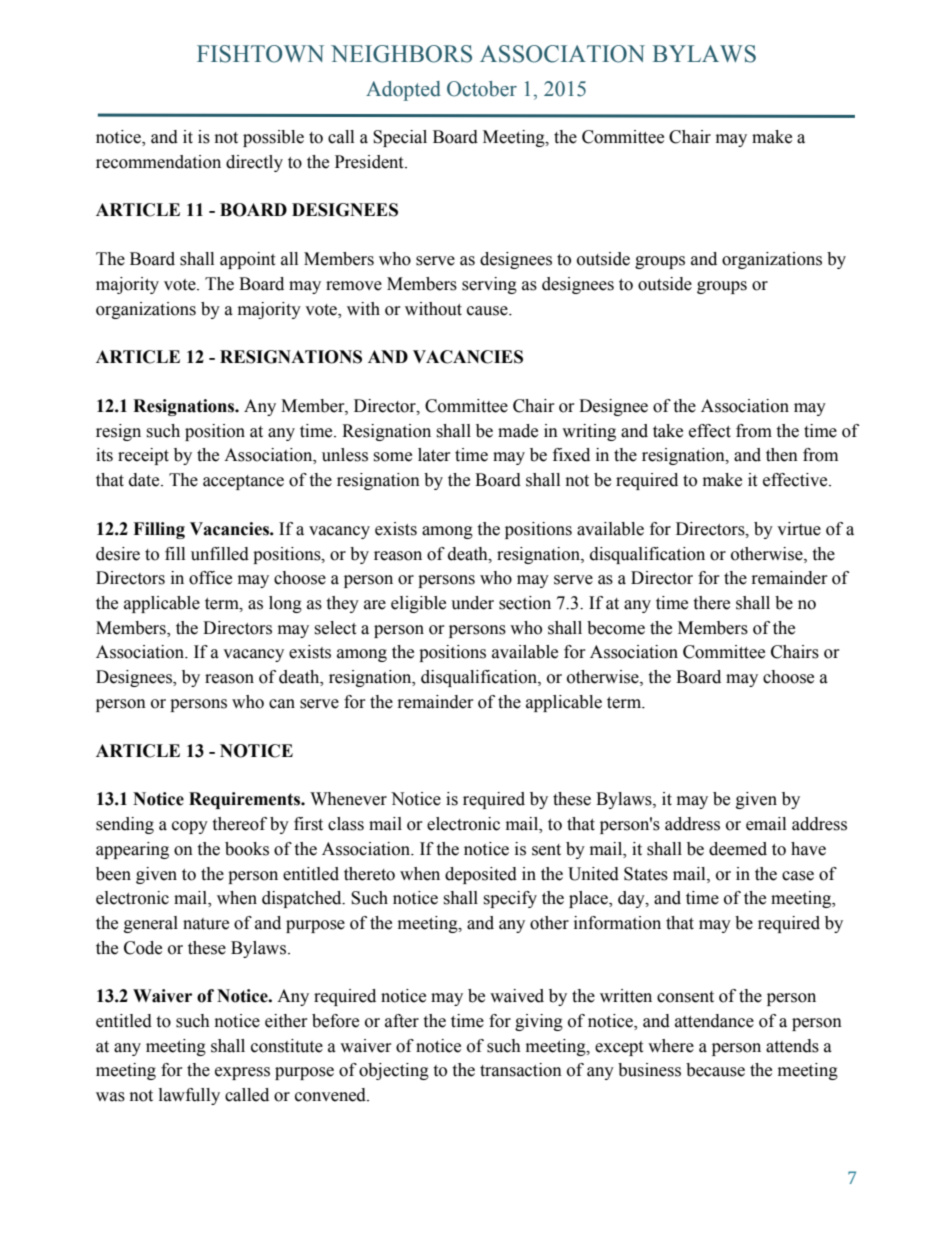 The width and height of the screenshot is (952, 1233). What do you see at coordinates (434, 455) in the screenshot?
I see `later` at bounding box center [434, 455].
